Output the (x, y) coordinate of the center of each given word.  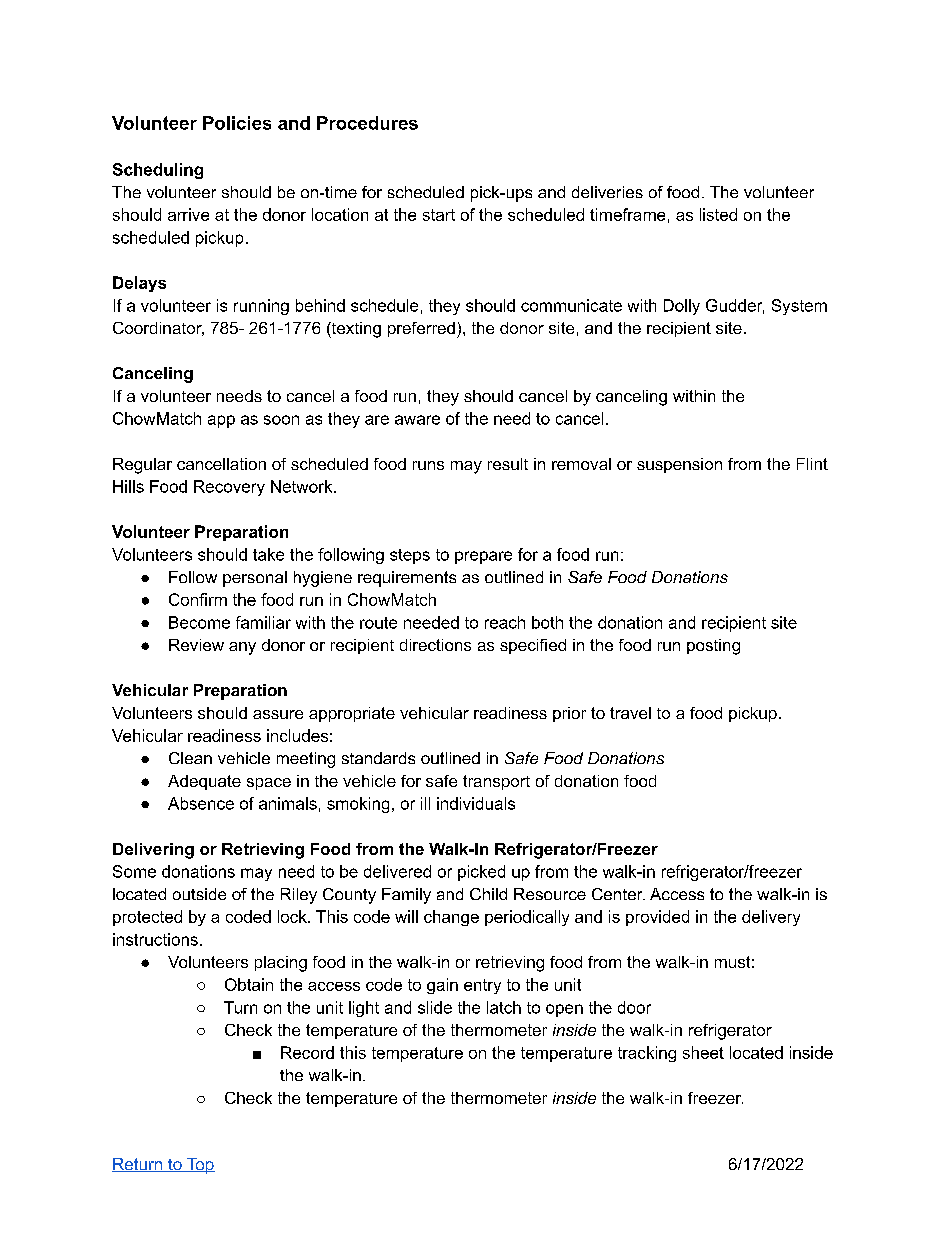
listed (718, 214)
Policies (237, 123)
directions (435, 645)
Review (196, 645)
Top (200, 1166)
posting (713, 647)
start (439, 215)
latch (504, 1007)
